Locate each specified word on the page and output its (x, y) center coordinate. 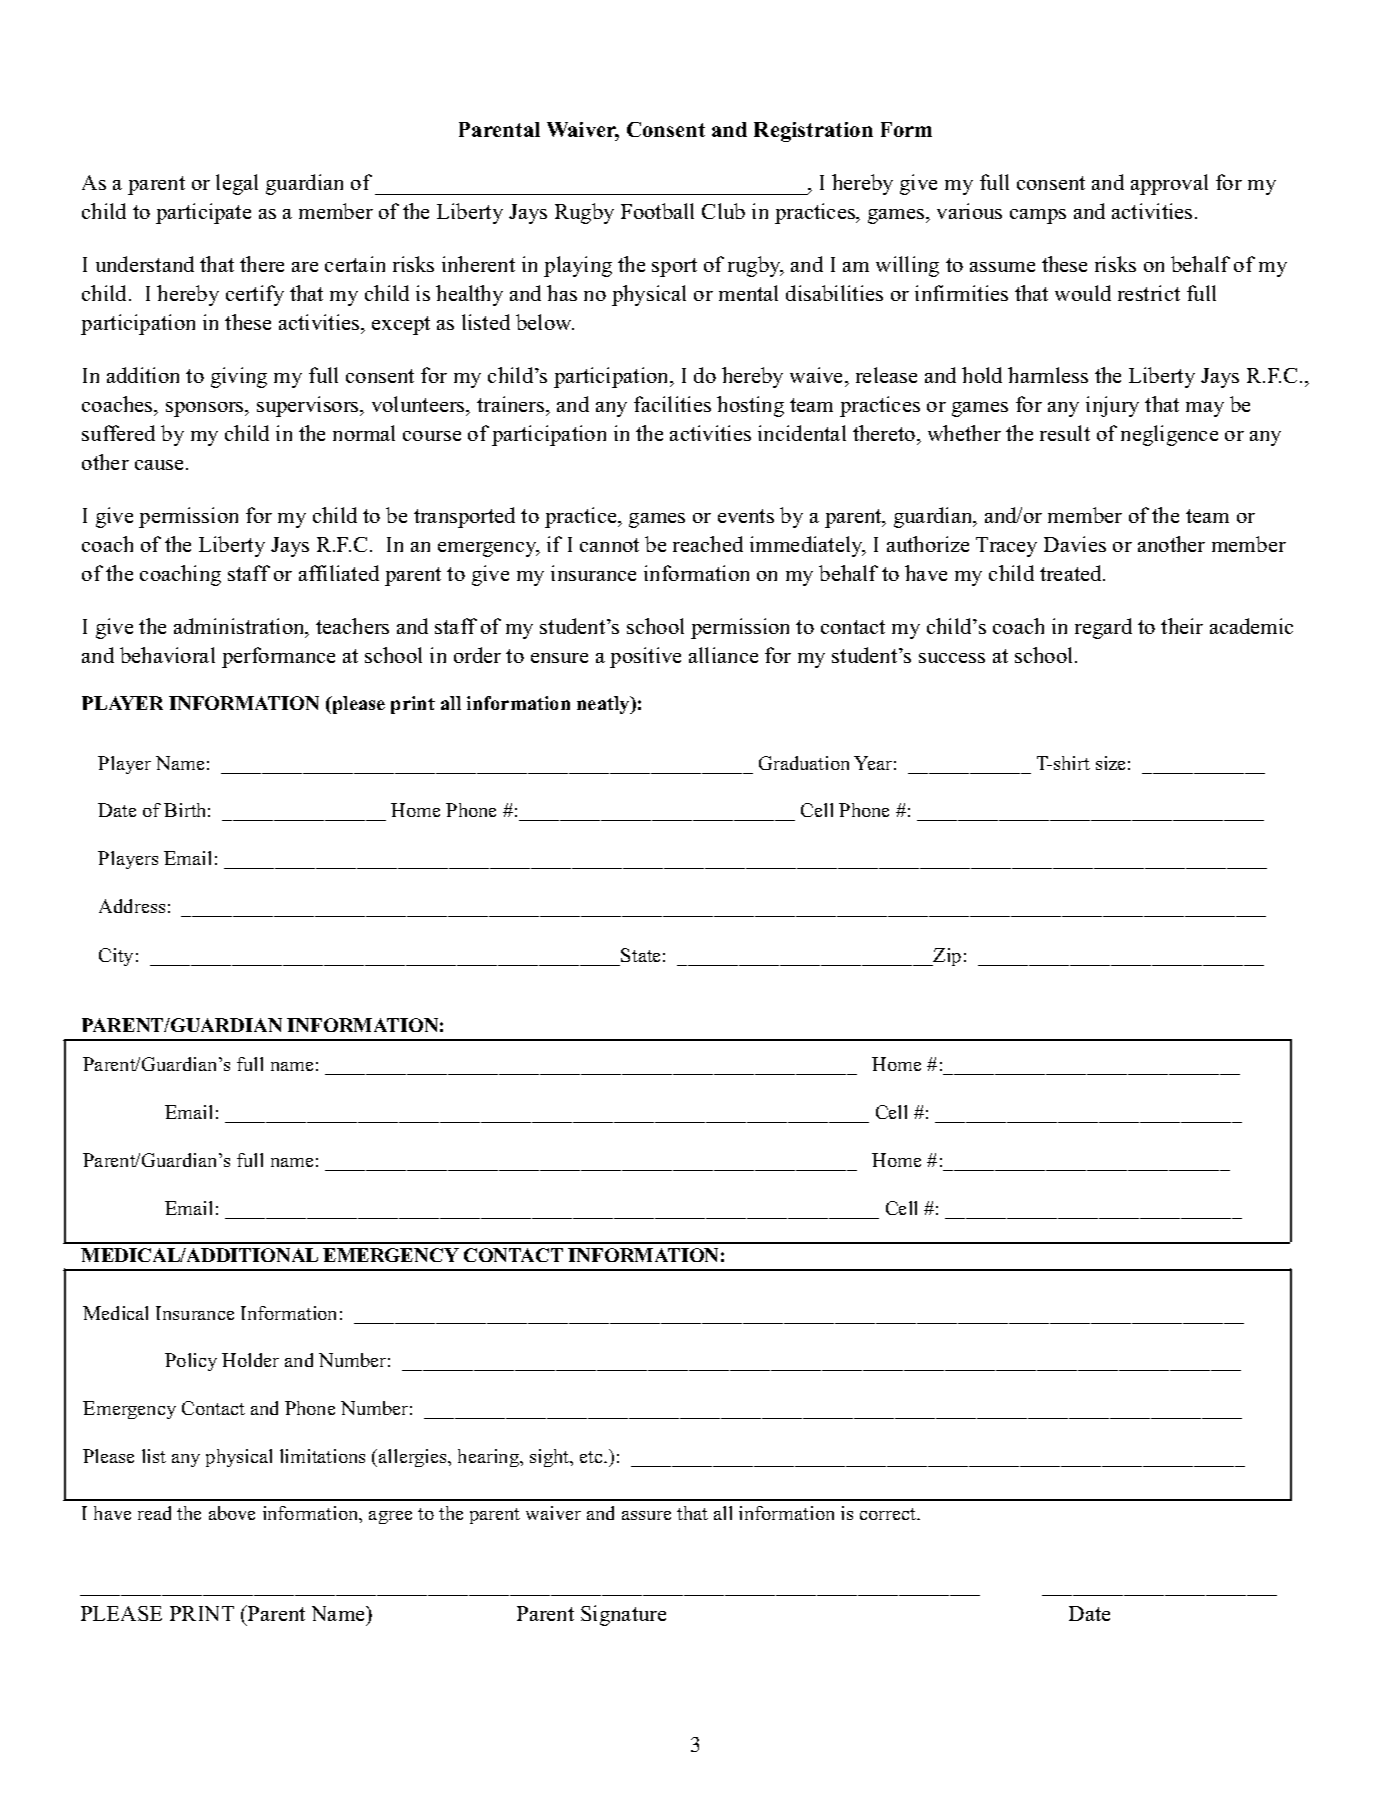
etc (592, 1457)
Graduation (804, 763)
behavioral (167, 655)
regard (1103, 628)
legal (237, 184)
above (232, 1513)
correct (889, 1514)
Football (657, 211)
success (952, 658)
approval (1169, 184)
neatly (604, 705)
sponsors (206, 409)
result (1065, 433)
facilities (672, 404)
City (116, 957)
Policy (191, 1362)
